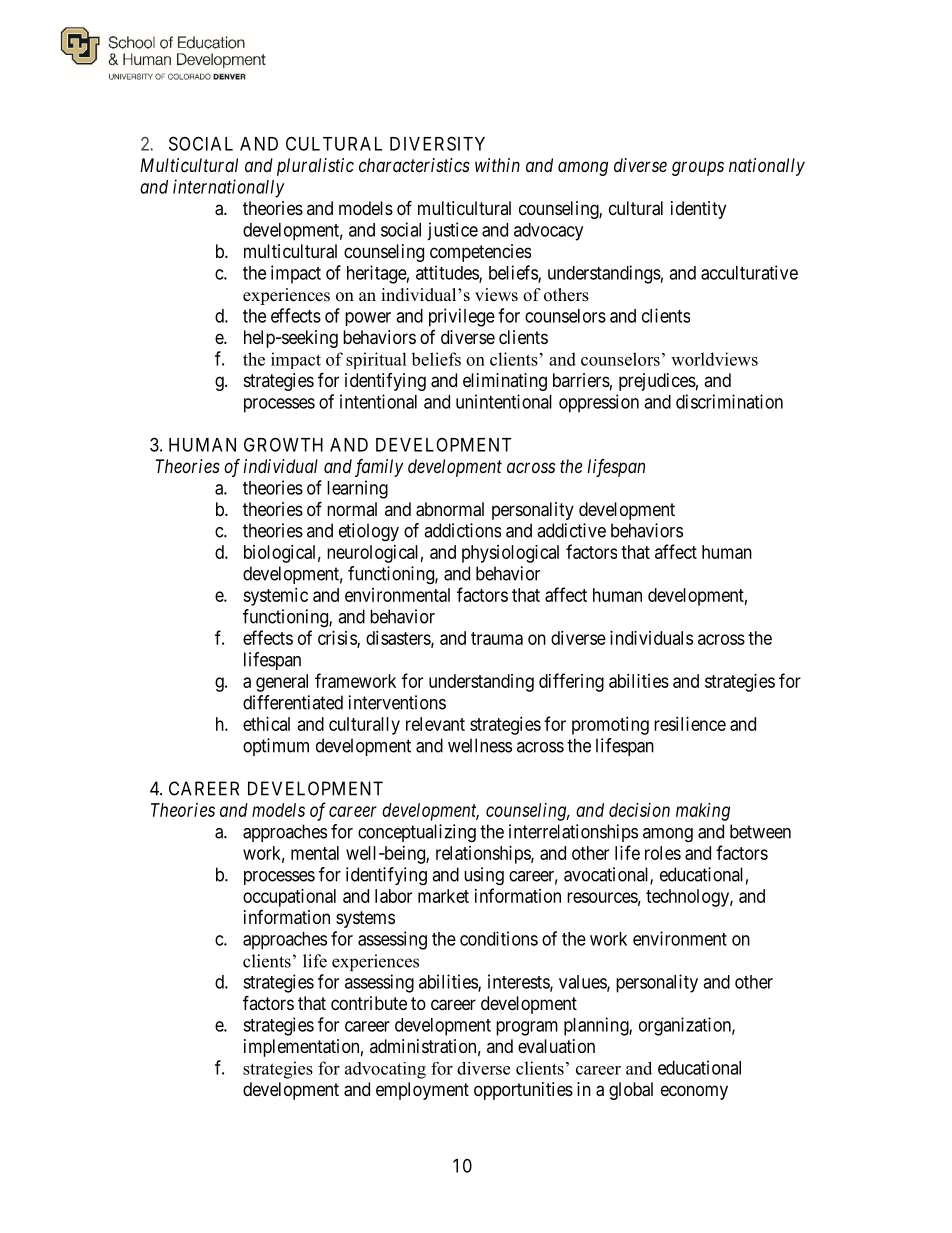  I want to click on crisis, so click(338, 639).
